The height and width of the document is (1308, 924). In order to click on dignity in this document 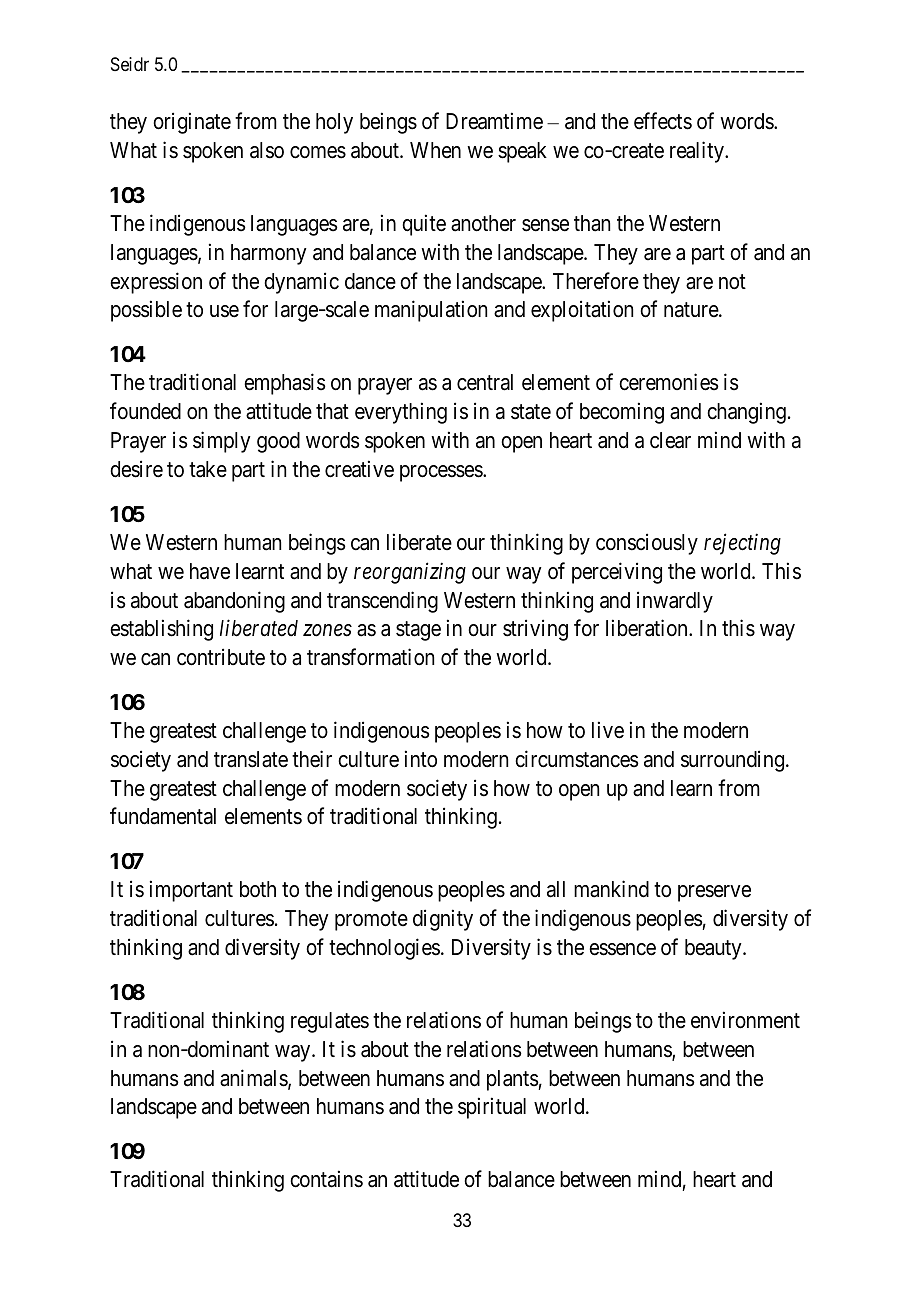, I will do `click(443, 920)`.
